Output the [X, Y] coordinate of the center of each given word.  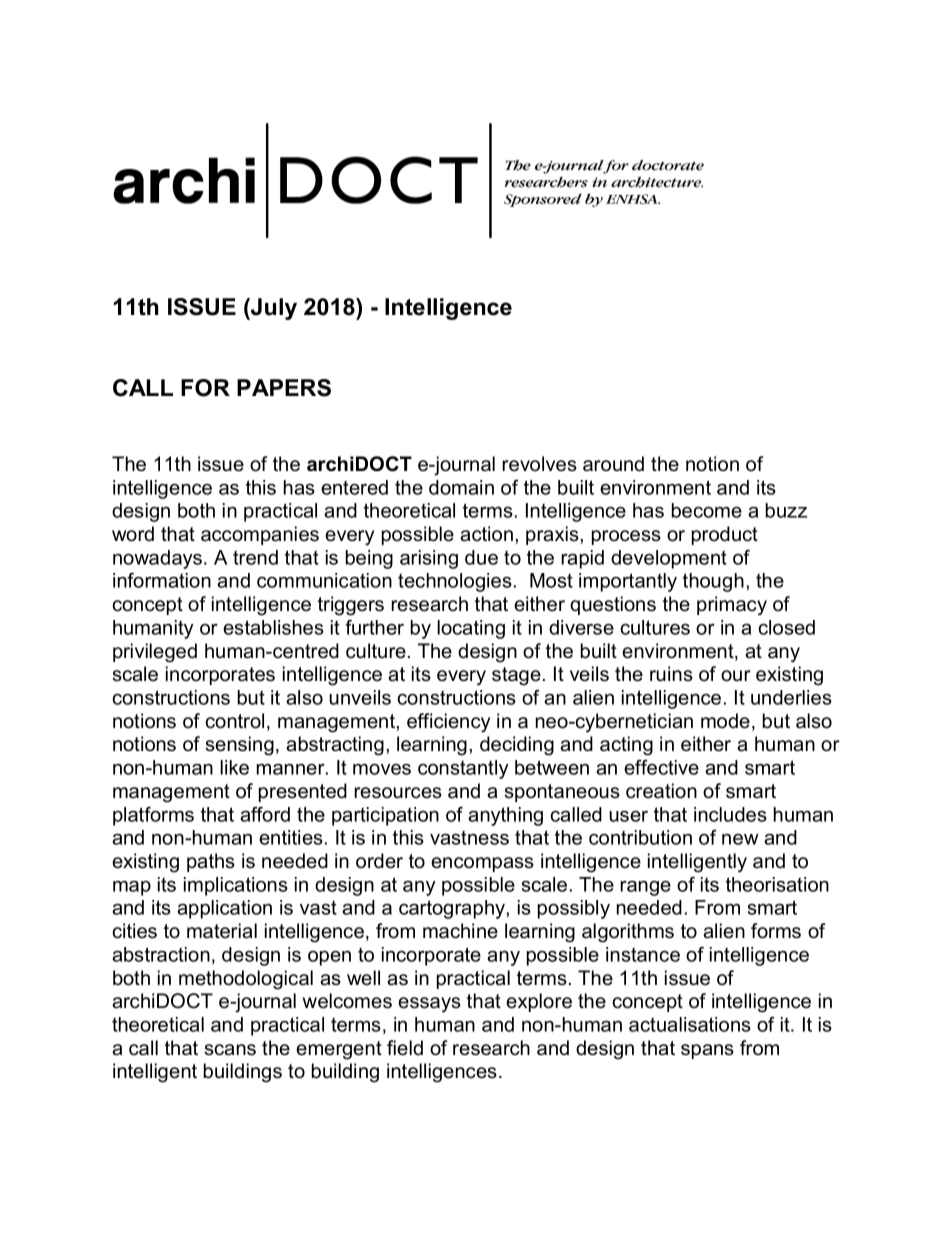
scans [230, 1050]
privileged [155, 653]
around [613, 464]
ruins [671, 674]
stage [516, 676]
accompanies [260, 535]
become [707, 510]
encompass [482, 864]
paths [211, 862]
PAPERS [284, 388]
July [273, 309]
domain [461, 487]
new [740, 839]
